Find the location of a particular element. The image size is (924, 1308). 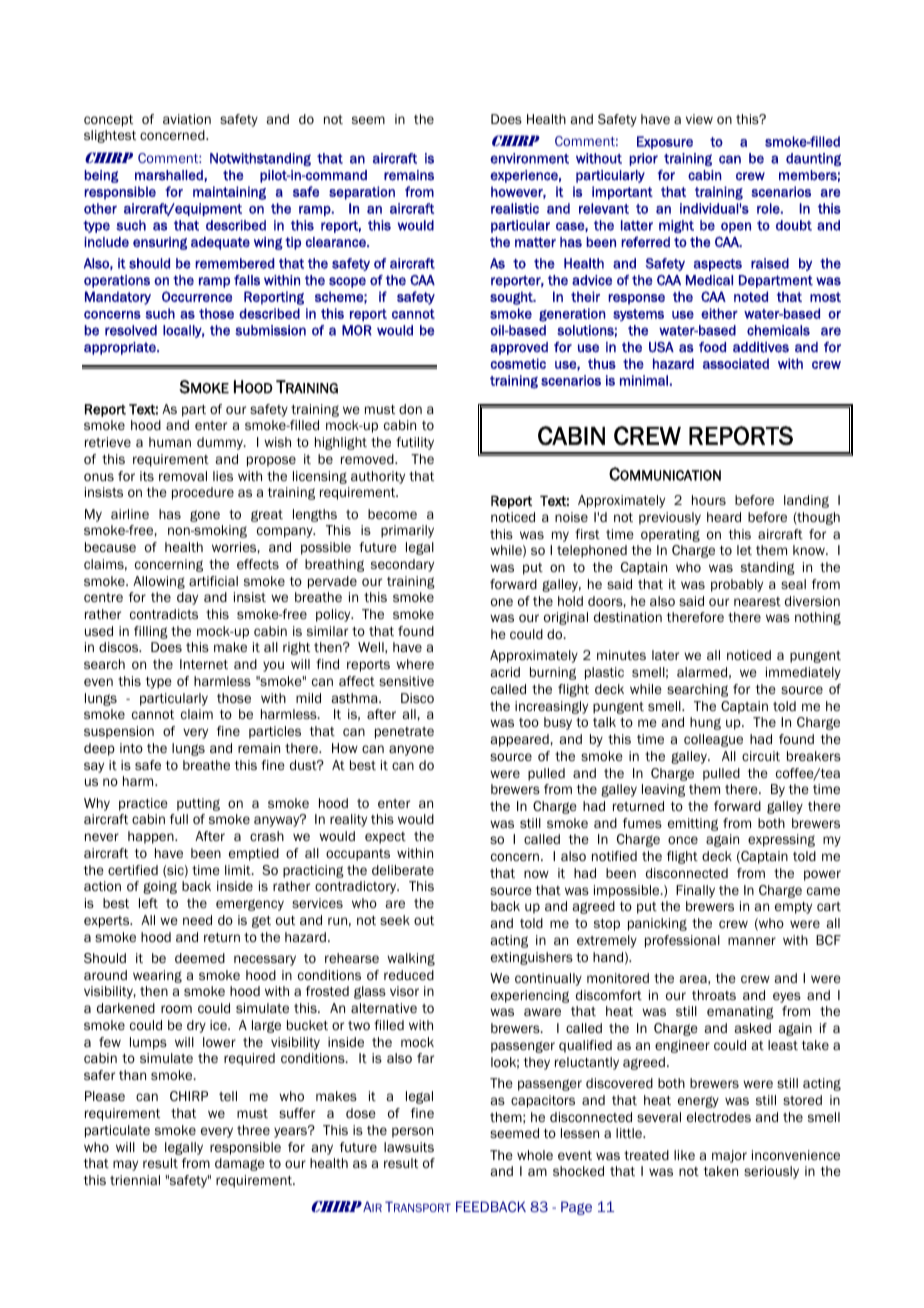

let is located at coordinates (744, 550).
